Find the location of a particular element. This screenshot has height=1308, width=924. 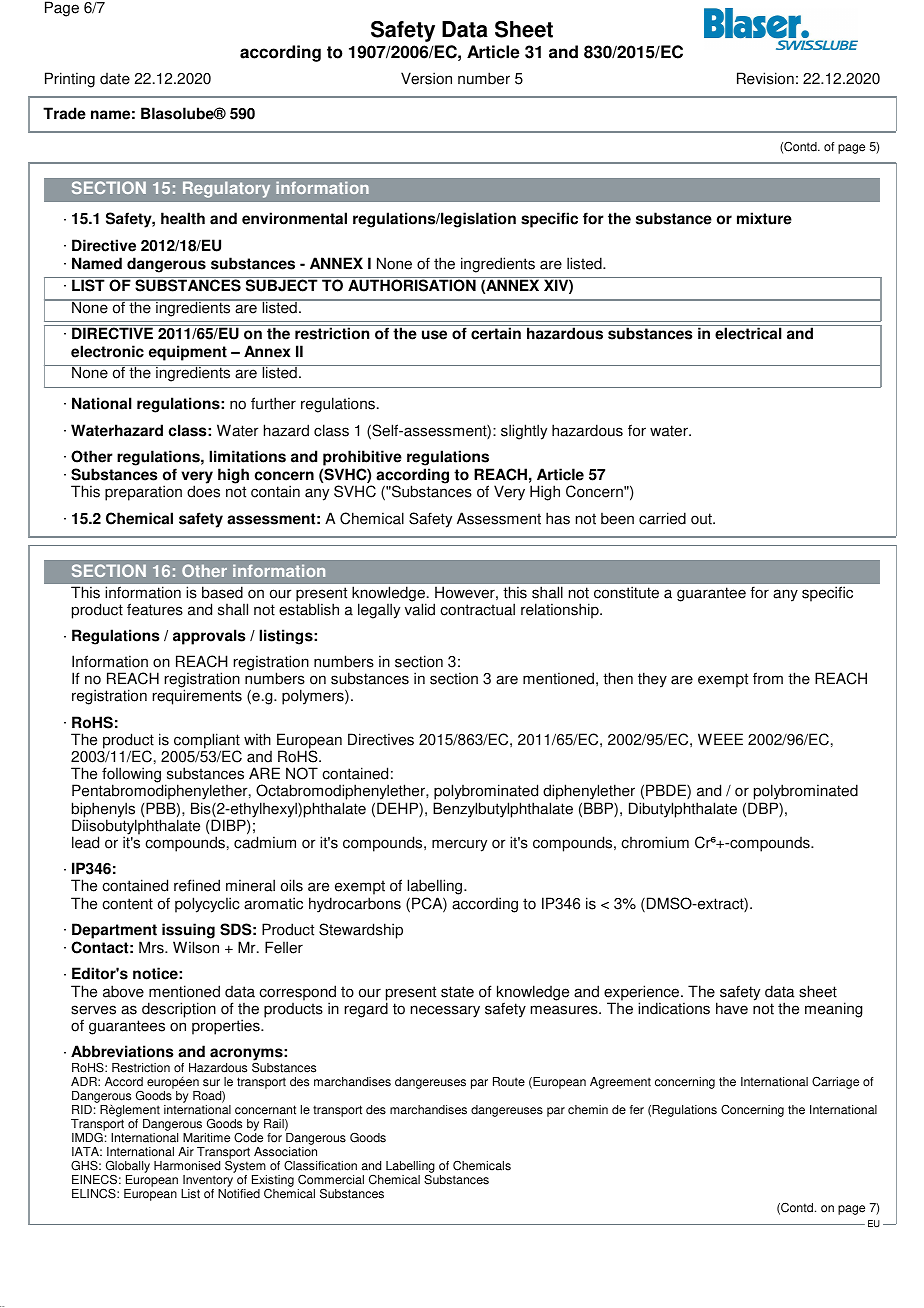

Version is located at coordinates (426, 78).
